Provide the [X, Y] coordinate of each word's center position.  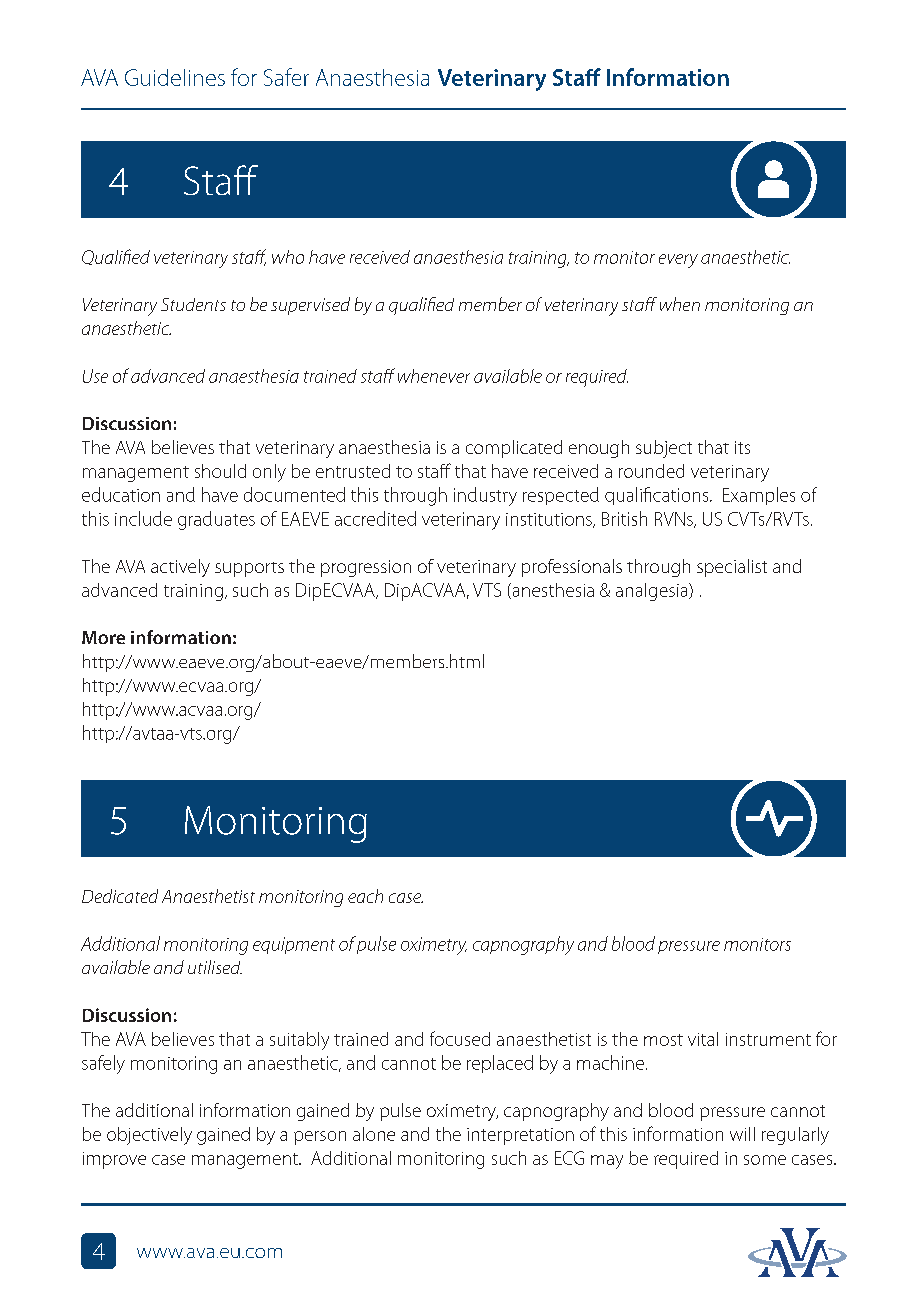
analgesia [653, 592]
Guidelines [175, 77]
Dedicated [120, 896]
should [220, 471]
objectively [149, 1136]
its [742, 447]
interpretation [520, 1136]
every [678, 261]
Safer [286, 77]
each [365, 896]
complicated [514, 449]
